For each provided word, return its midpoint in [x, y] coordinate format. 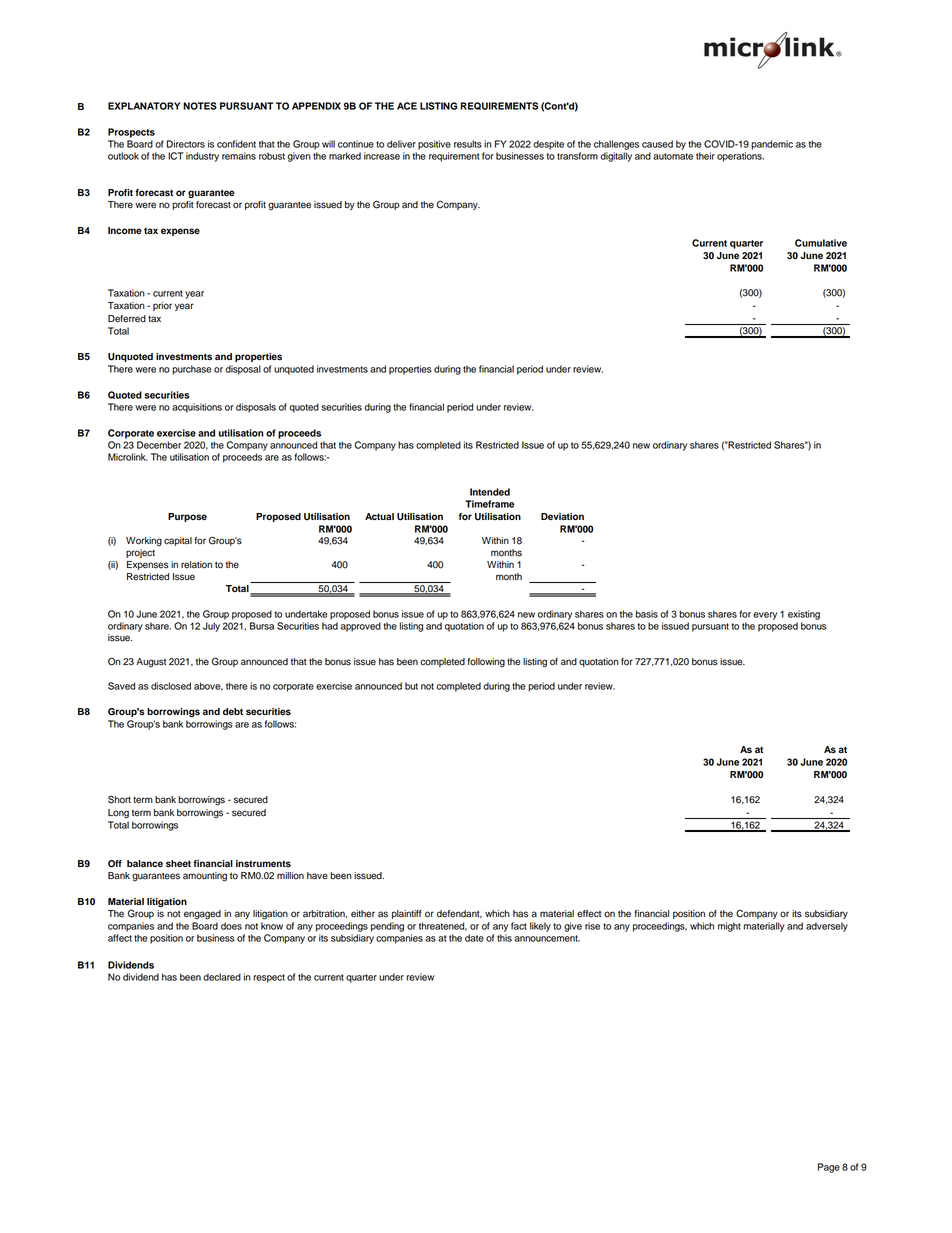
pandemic [772, 145]
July [211, 627]
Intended [490, 492]
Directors [186, 144]
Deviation [562, 516]
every [765, 616]
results [468, 144]
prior [162, 306]
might [729, 927]
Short [119, 799]
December [159, 445]
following [486, 663]
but [411, 686]
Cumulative [821, 243]
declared [222, 977]
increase [382, 156]
